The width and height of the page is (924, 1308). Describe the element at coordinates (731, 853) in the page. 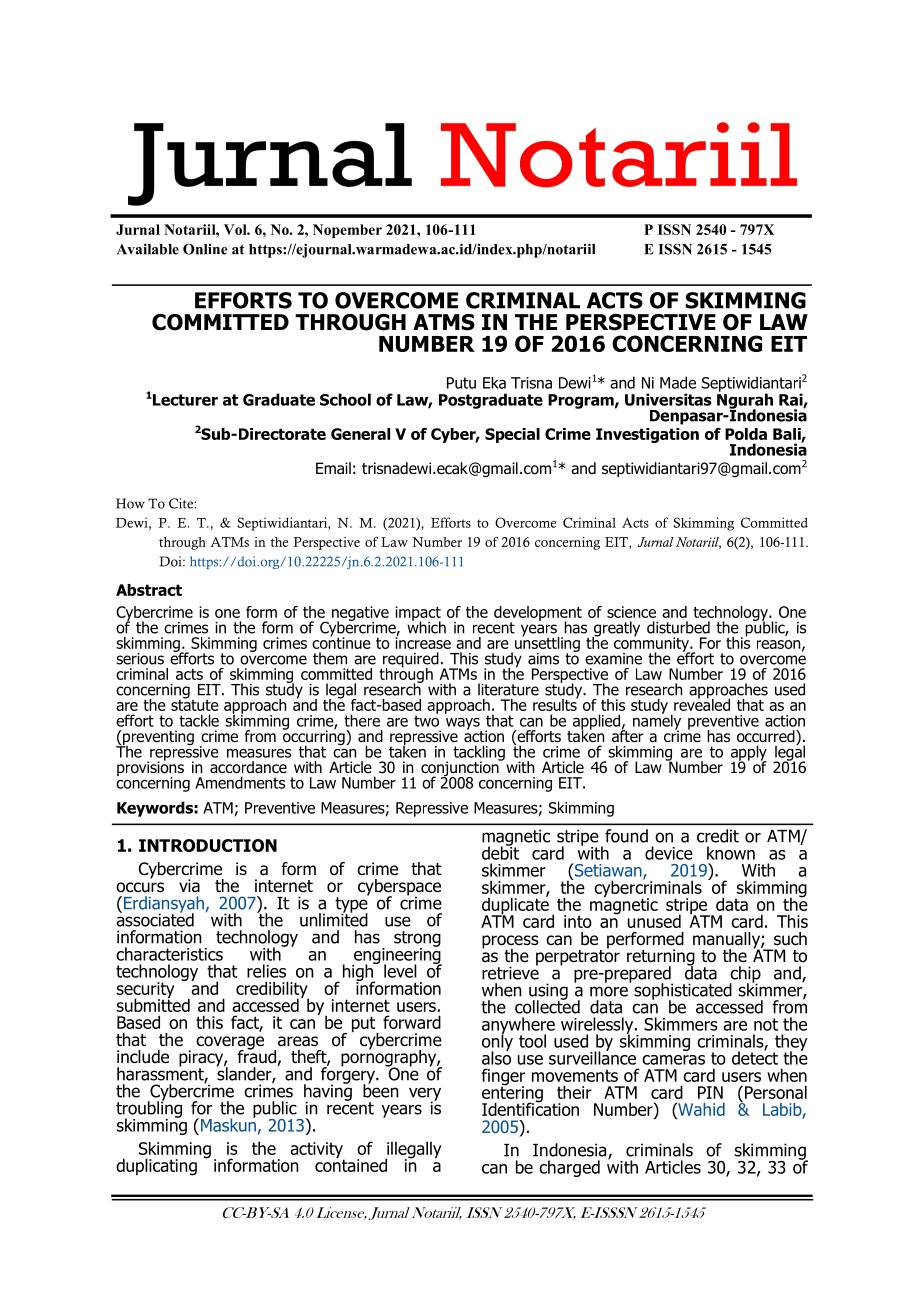

I see `known` at that location.
